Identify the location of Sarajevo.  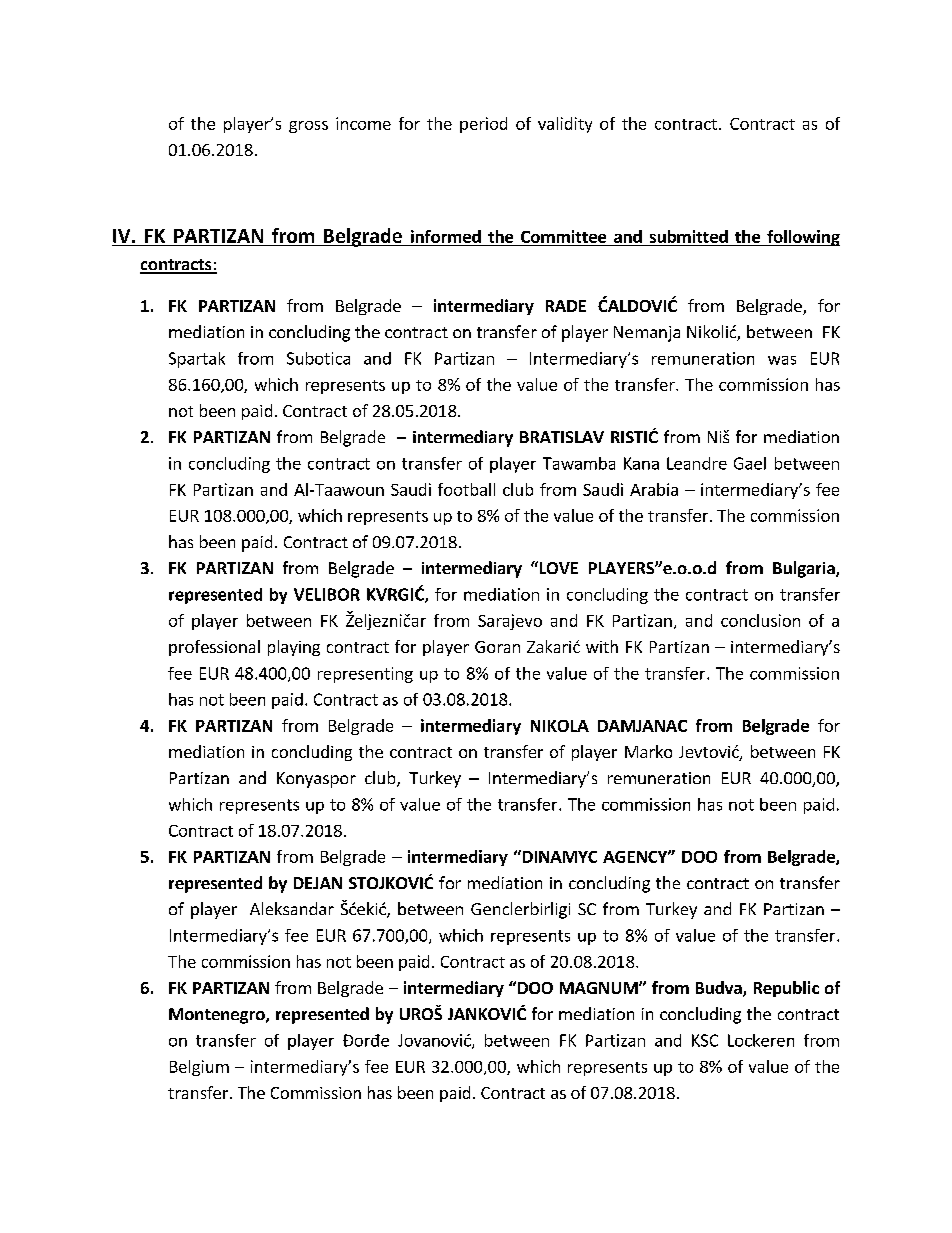
(510, 622).
